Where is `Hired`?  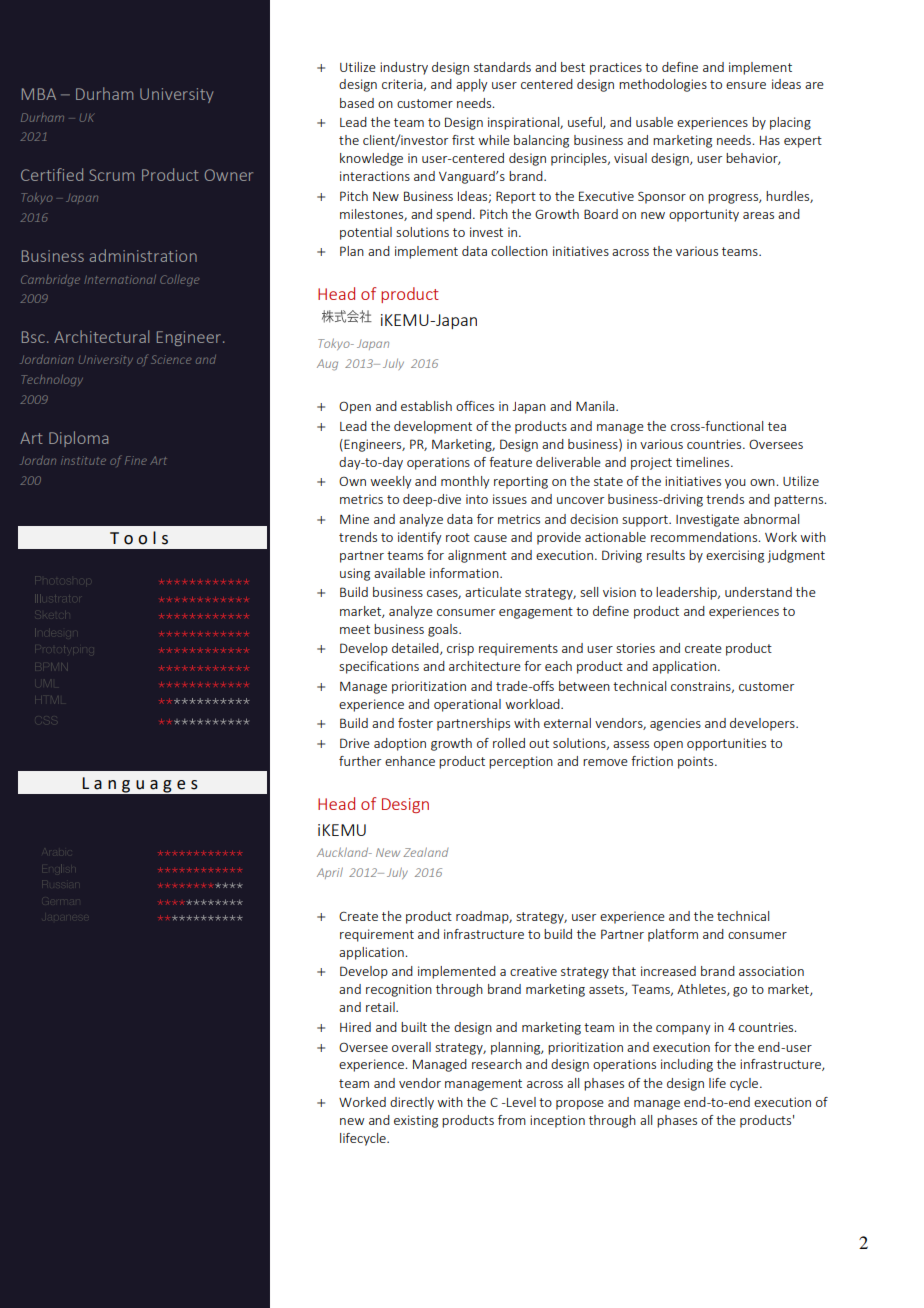 Hired is located at coordinates (355, 1027).
